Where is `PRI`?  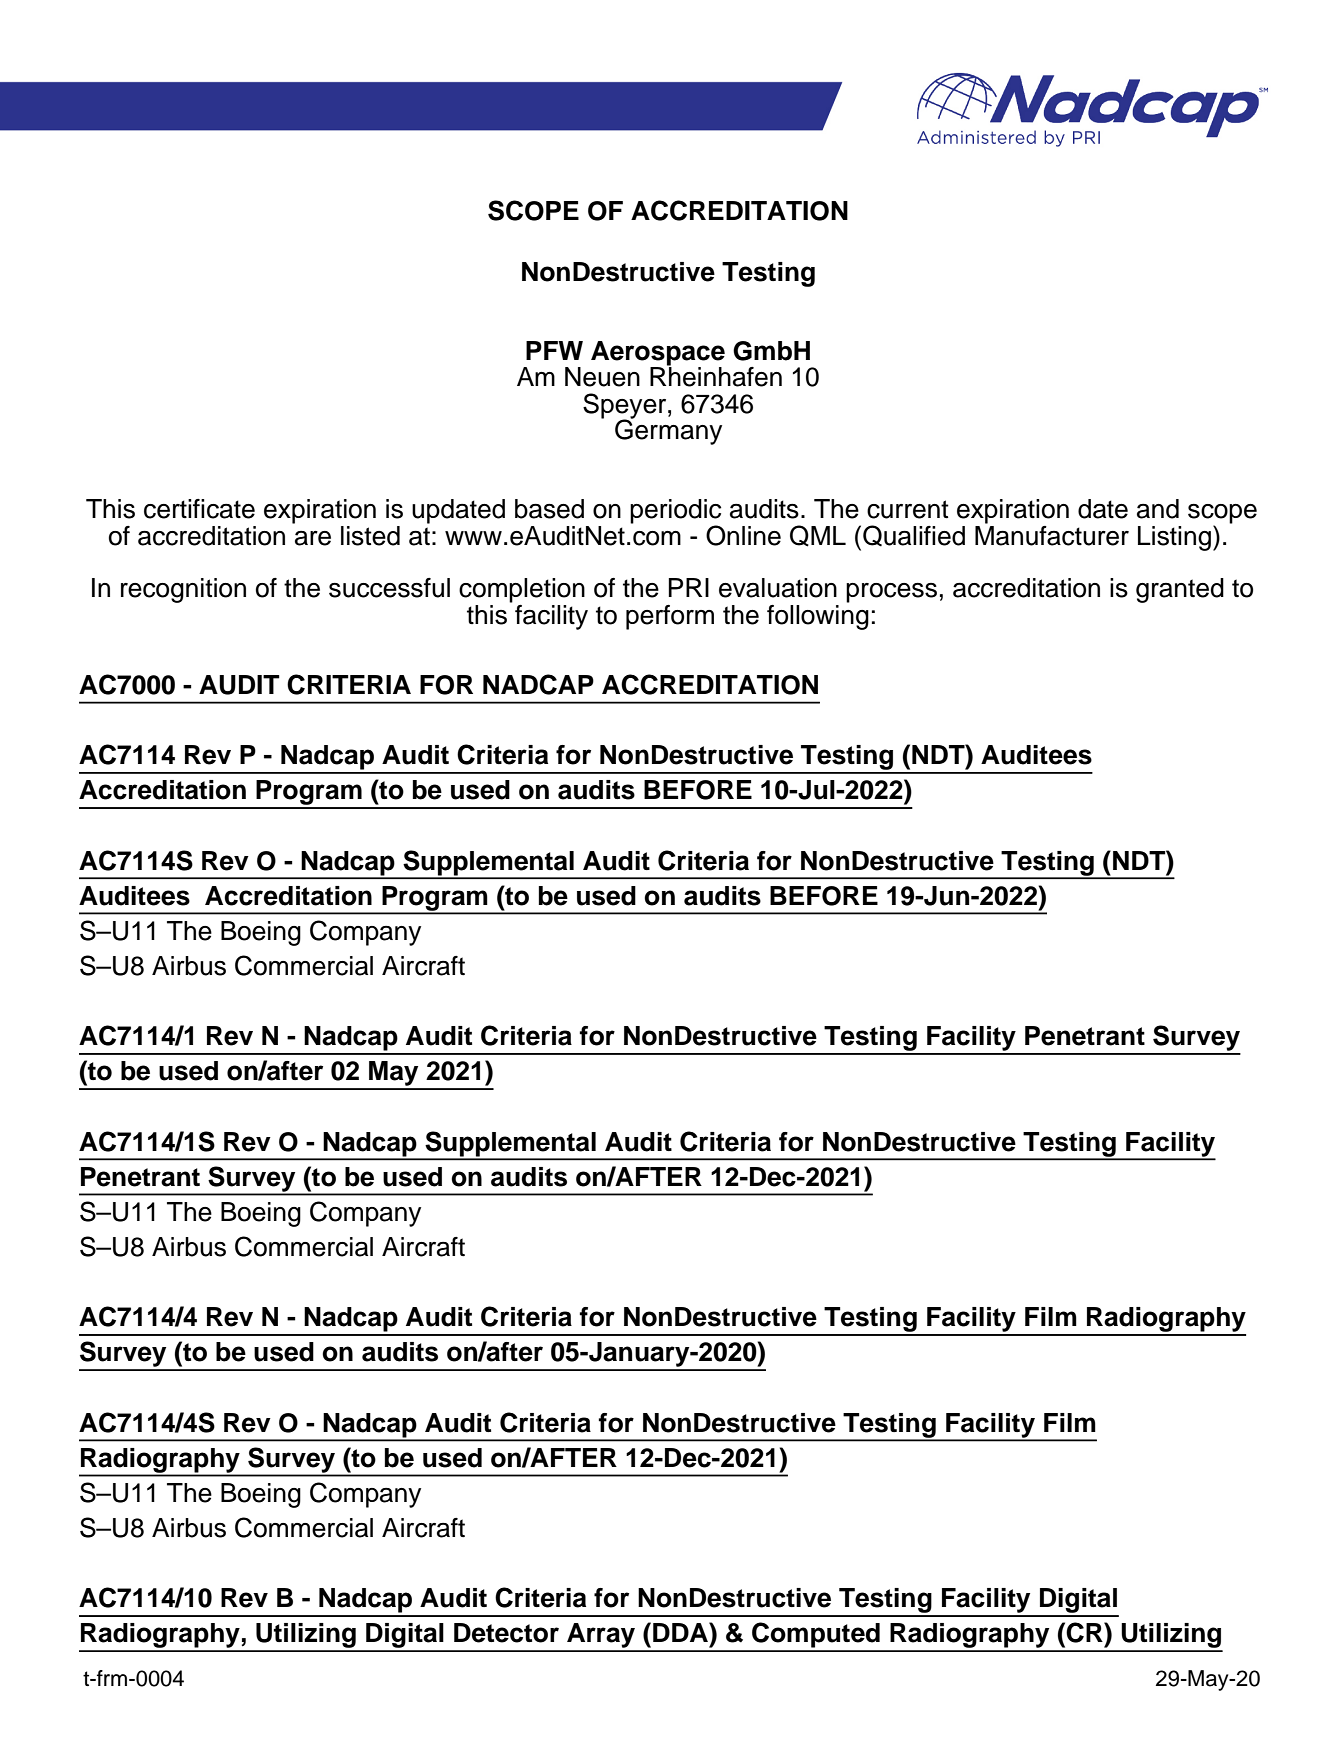 PRI is located at coordinates (689, 587).
